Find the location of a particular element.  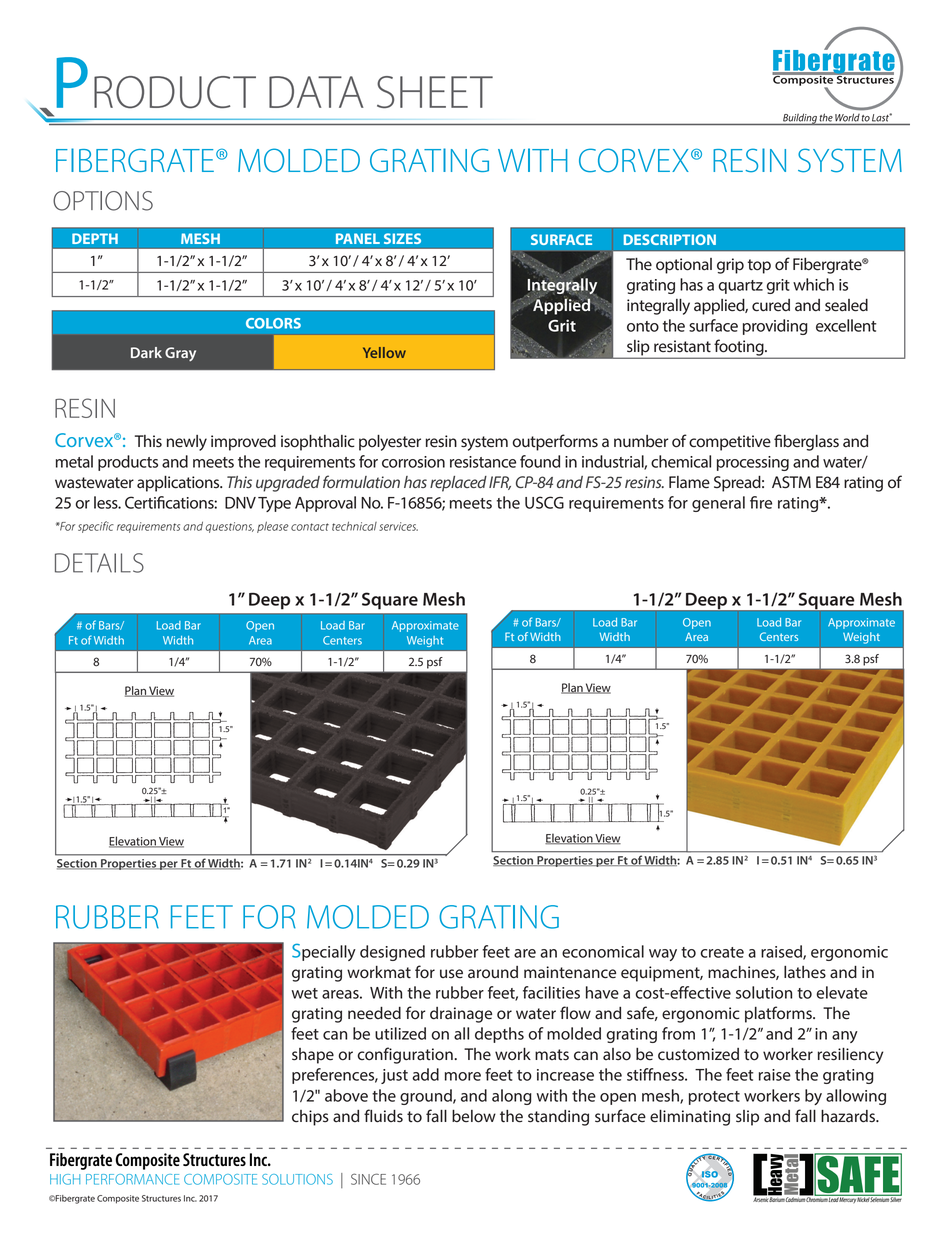

below is located at coordinates (474, 1116).
